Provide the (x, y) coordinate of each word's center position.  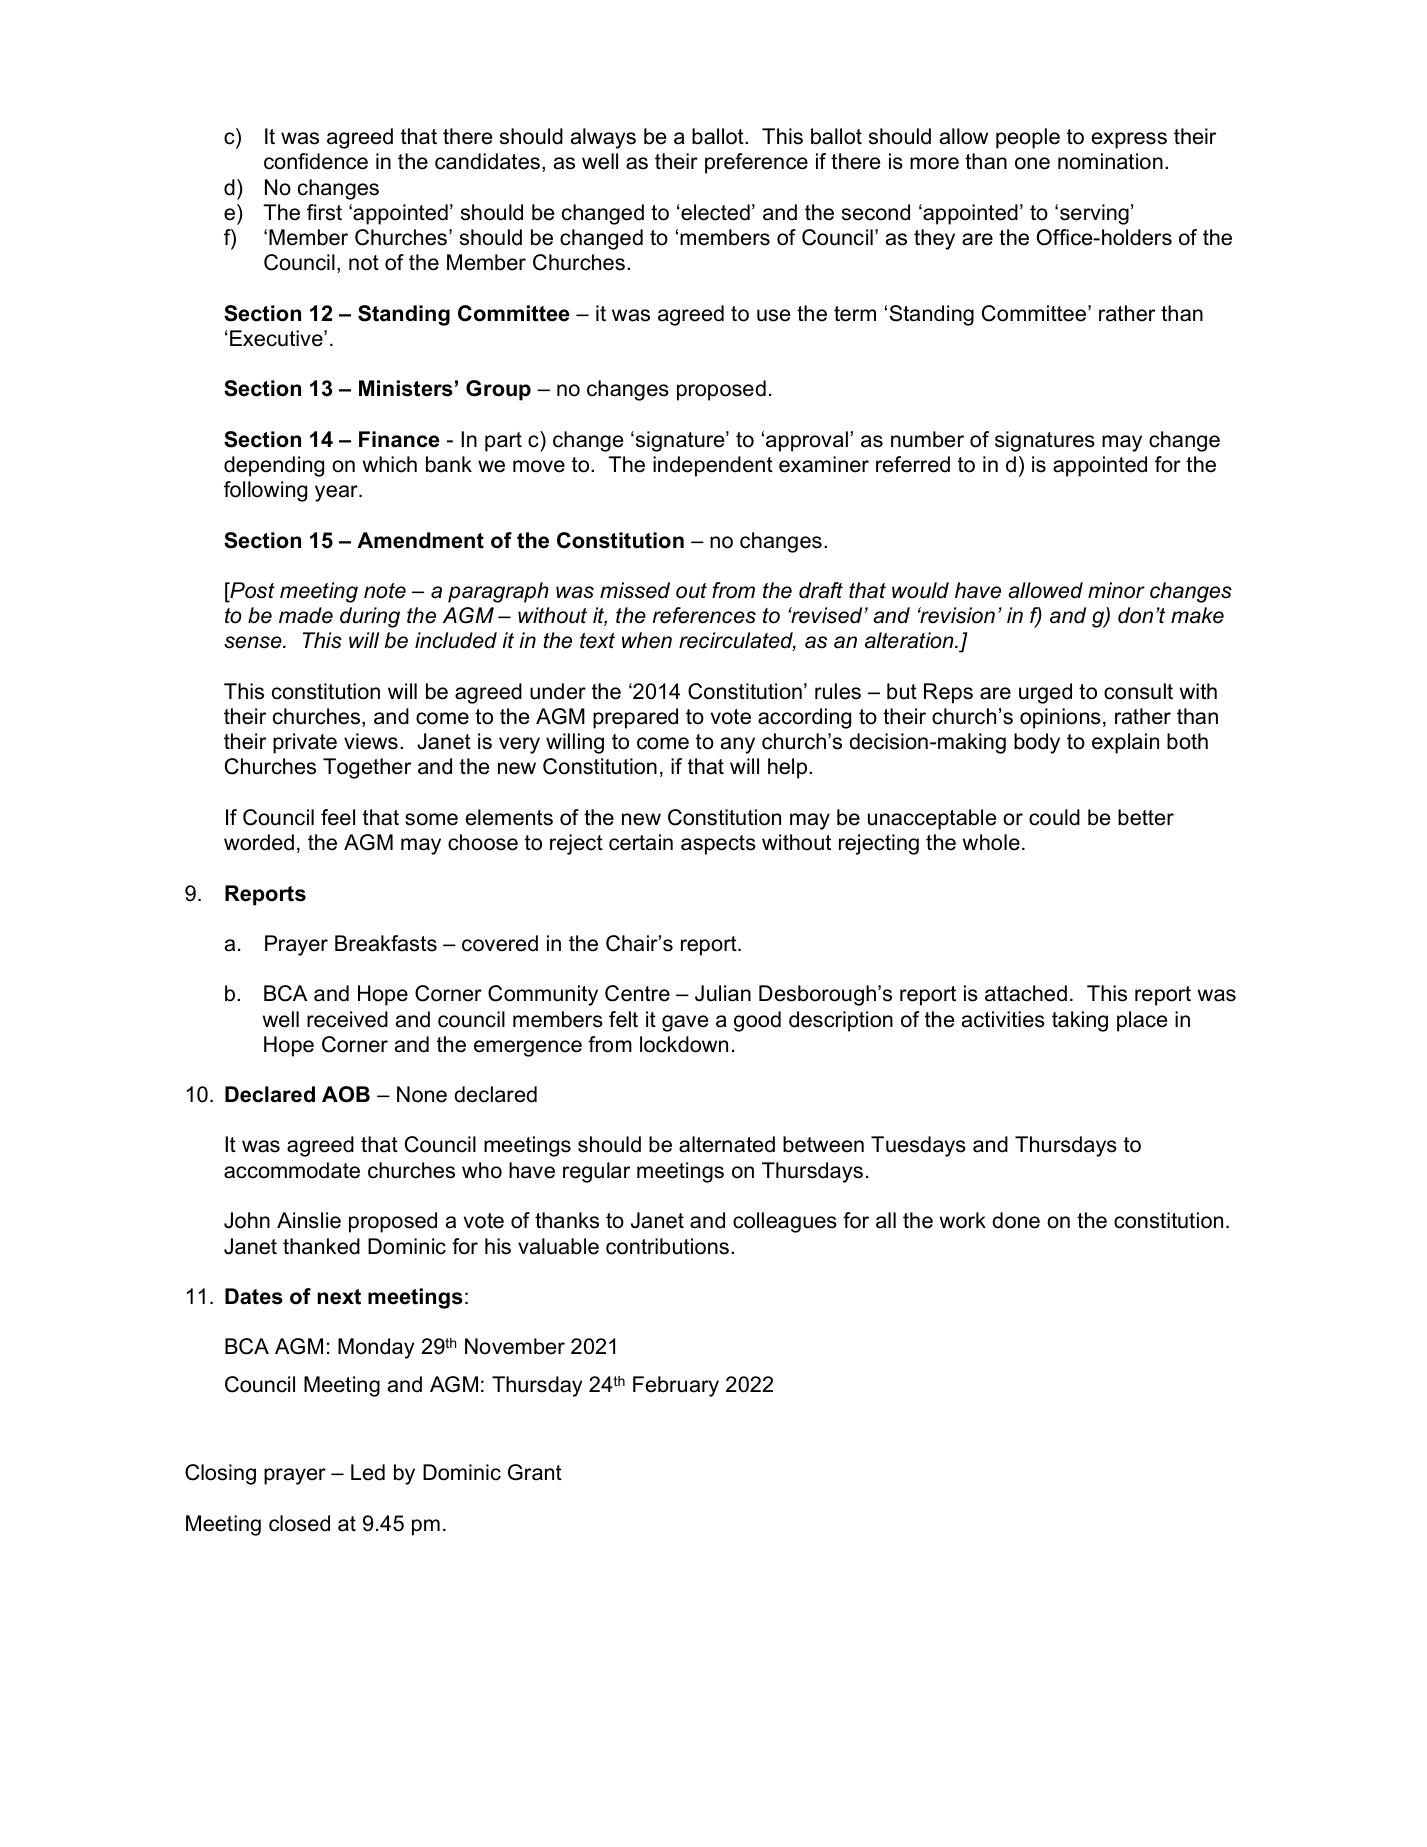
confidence (316, 161)
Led (368, 1472)
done (1016, 1220)
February (676, 1386)
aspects (718, 845)
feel (338, 817)
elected (715, 212)
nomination (1110, 161)
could (1054, 817)
